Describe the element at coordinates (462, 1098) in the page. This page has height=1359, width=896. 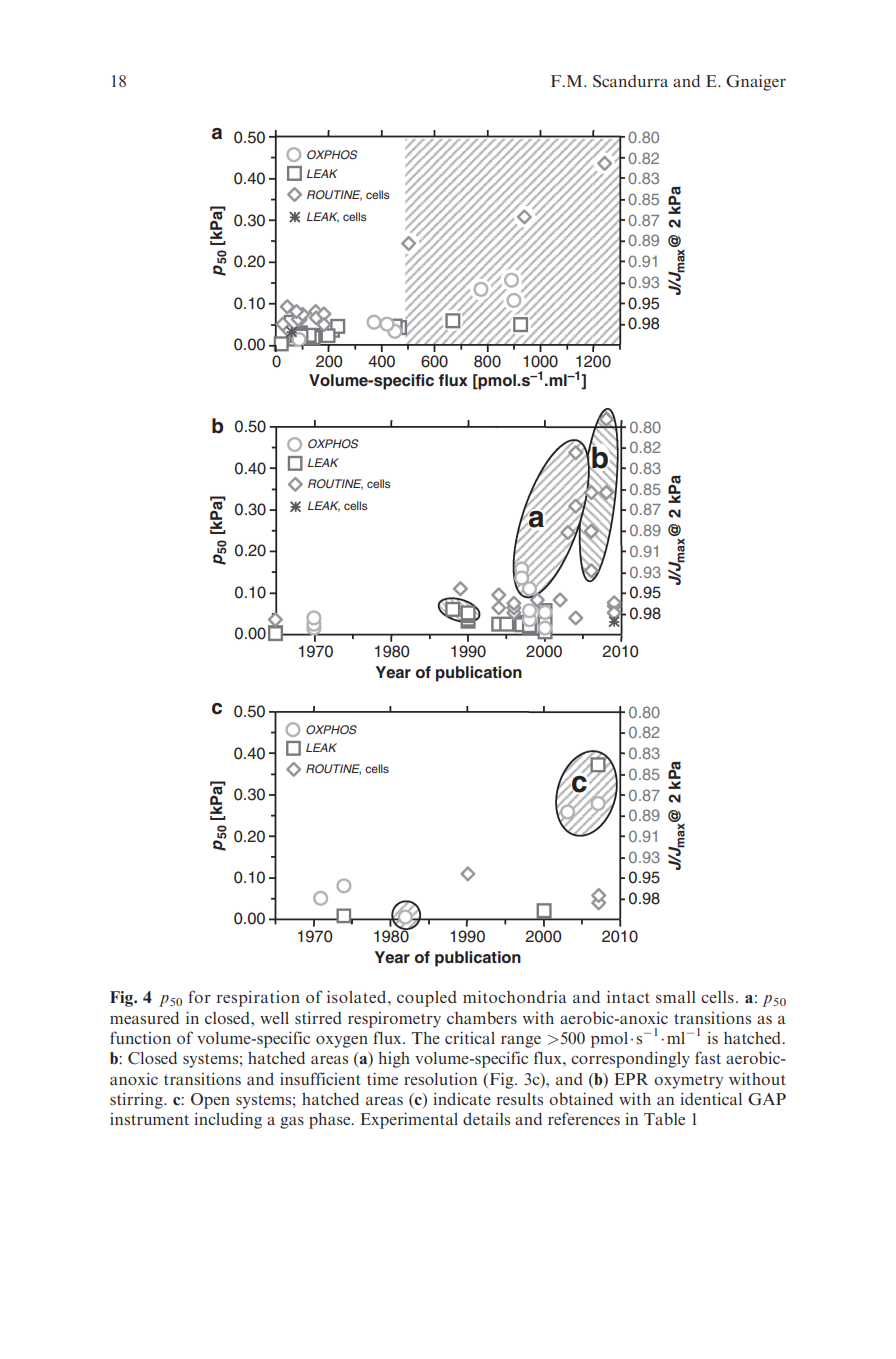
I see `indicate` at that location.
